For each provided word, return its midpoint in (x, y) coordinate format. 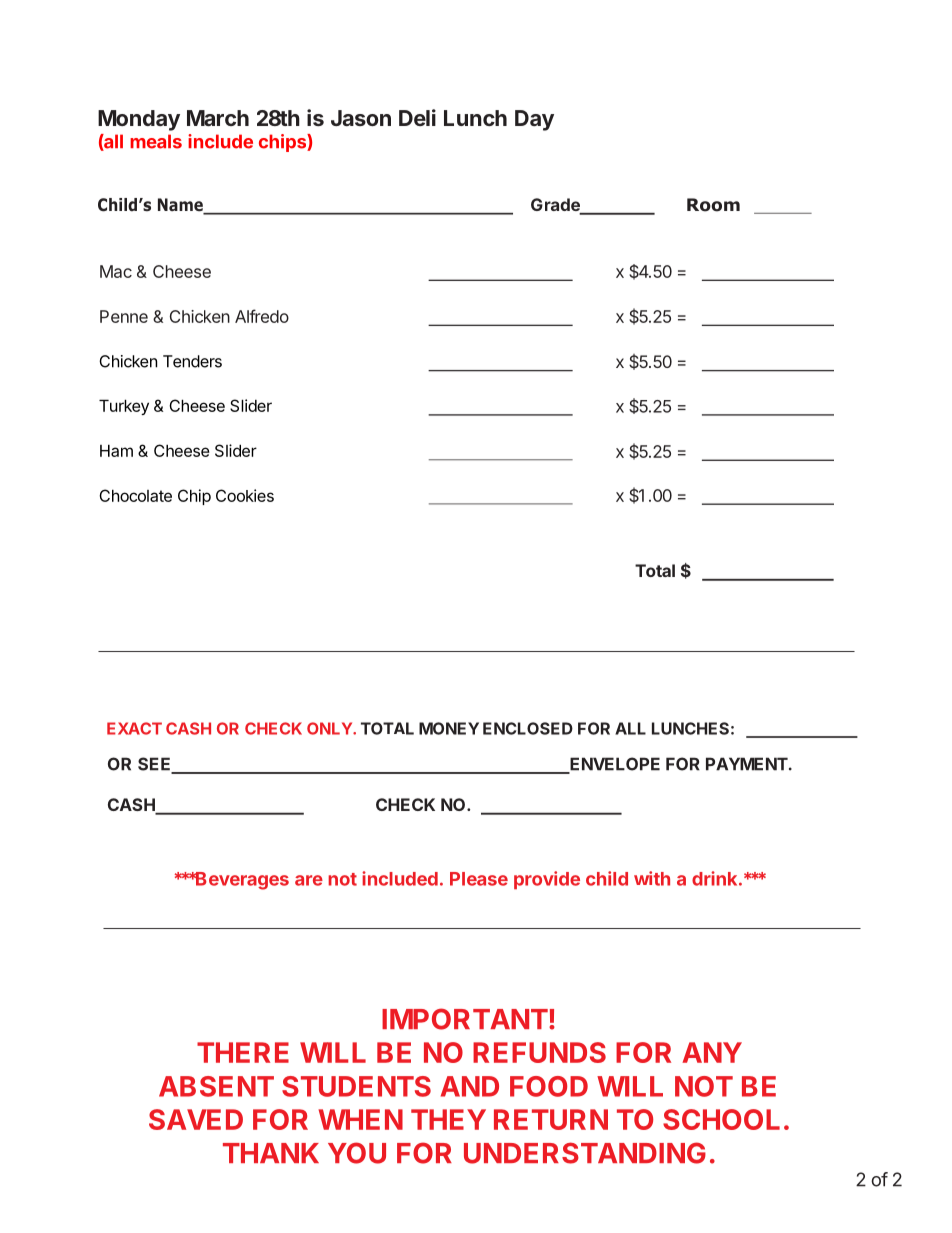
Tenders (192, 361)
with (652, 878)
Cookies (245, 495)
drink (716, 878)
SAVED (196, 1119)
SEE (155, 765)
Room (713, 205)
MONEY (449, 728)
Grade (556, 206)
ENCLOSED (528, 728)
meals (156, 141)
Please (479, 879)
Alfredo (262, 316)
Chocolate (135, 495)
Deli (417, 117)
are (309, 880)
